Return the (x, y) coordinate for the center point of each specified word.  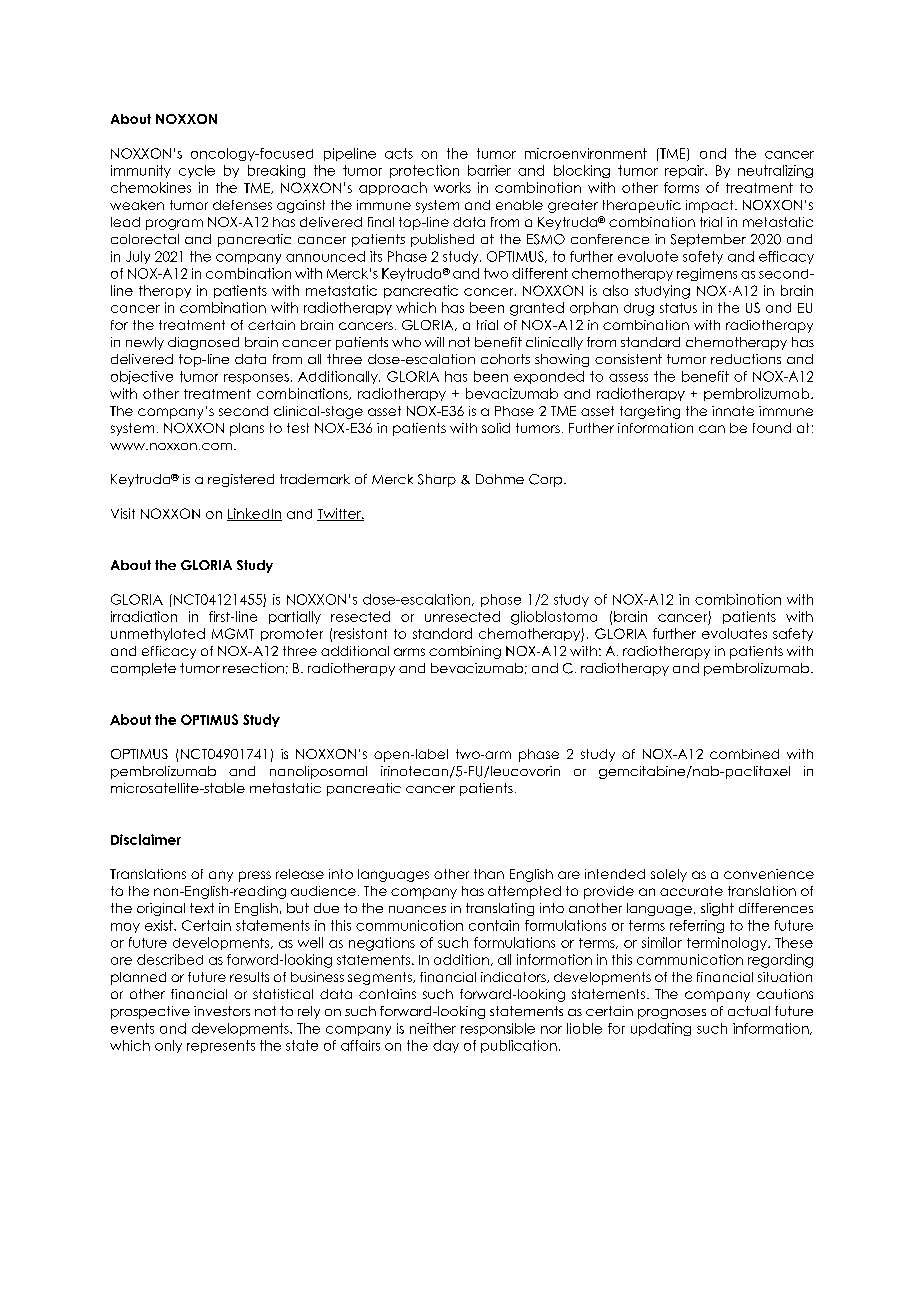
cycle (197, 171)
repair (686, 171)
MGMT (233, 633)
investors (222, 1011)
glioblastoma (554, 618)
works (452, 187)
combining (465, 652)
